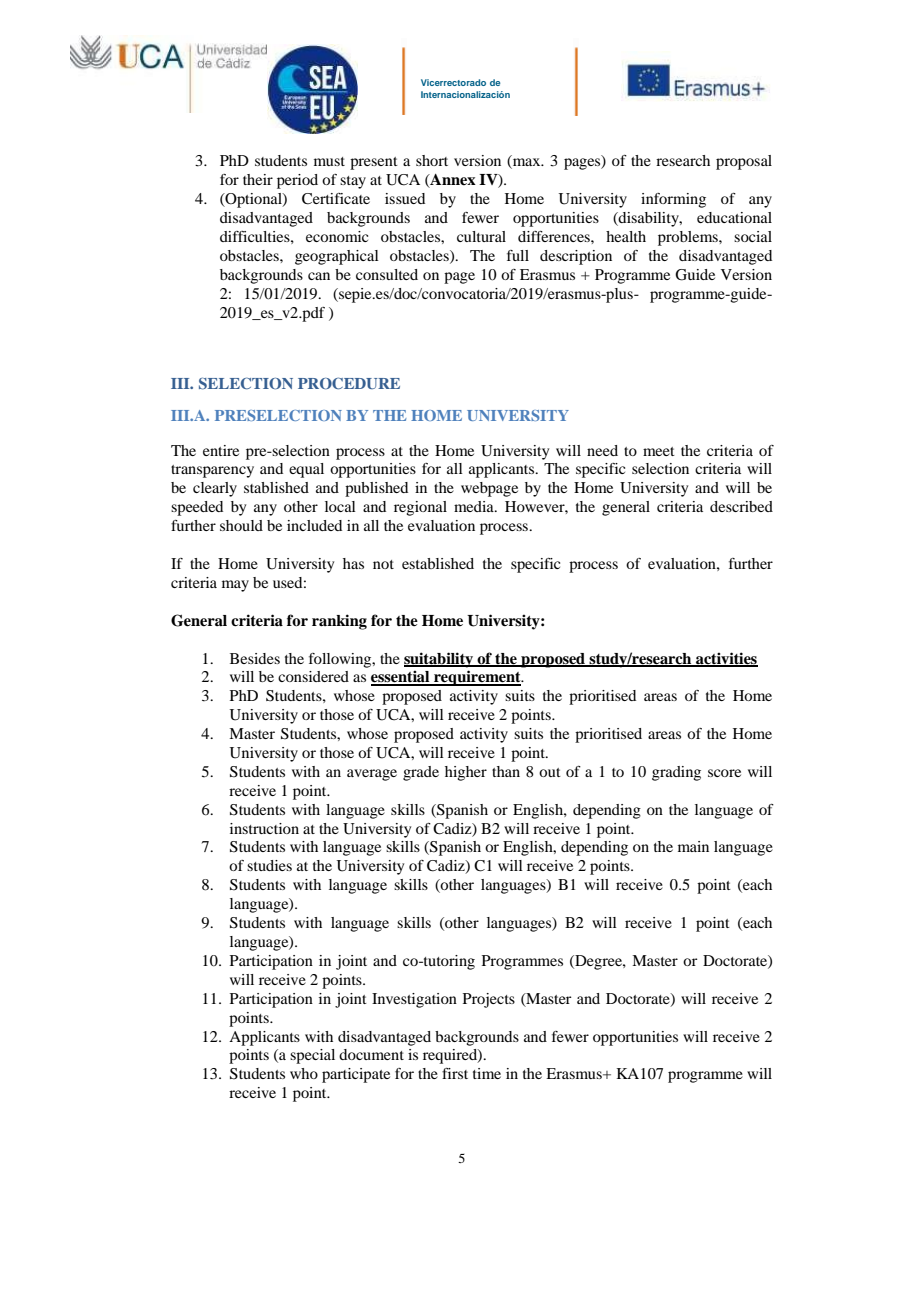 This screenshot has width=924, height=1307. What do you see at coordinates (466, 773) in the screenshot?
I see `higher` at bounding box center [466, 773].
